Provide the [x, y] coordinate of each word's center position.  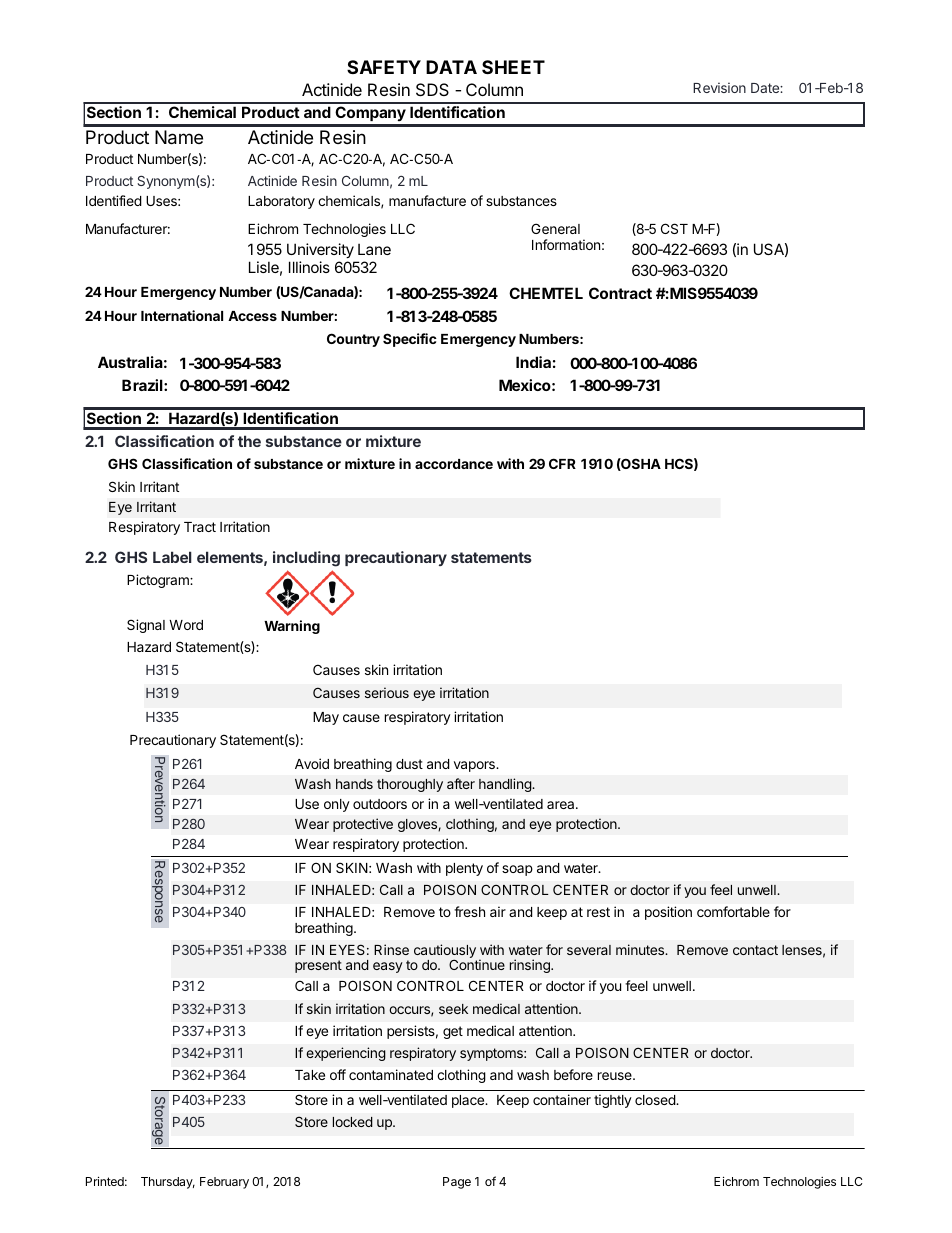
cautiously [445, 952]
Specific [410, 340]
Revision [719, 87]
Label [172, 557]
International [182, 315]
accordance [454, 464]
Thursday [168, 1183]
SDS [432, 89]
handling [506, 785]
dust [409, 764]
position [668, 913]
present [318, 966]
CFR [562, 463]
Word [186, 625]
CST [674, 228]
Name [179, 137]
